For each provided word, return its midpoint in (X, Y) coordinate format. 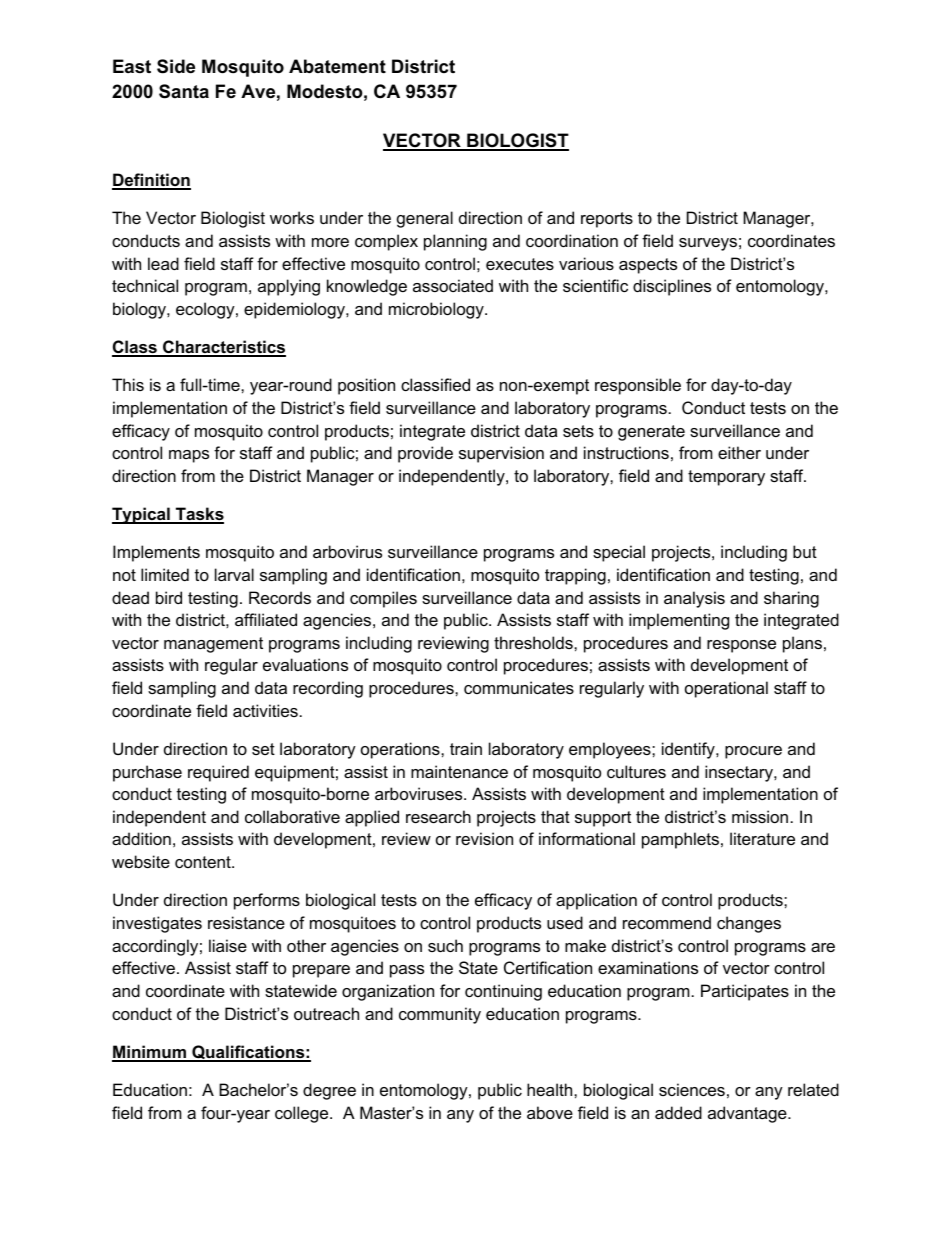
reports (607, 220)
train (466, 748)
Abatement (337, 66)
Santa (184, 91)
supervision (501, 454)
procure (753, 752)
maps (189, 456)
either (739, 452)
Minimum (150, 1053)
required (218, 773)
